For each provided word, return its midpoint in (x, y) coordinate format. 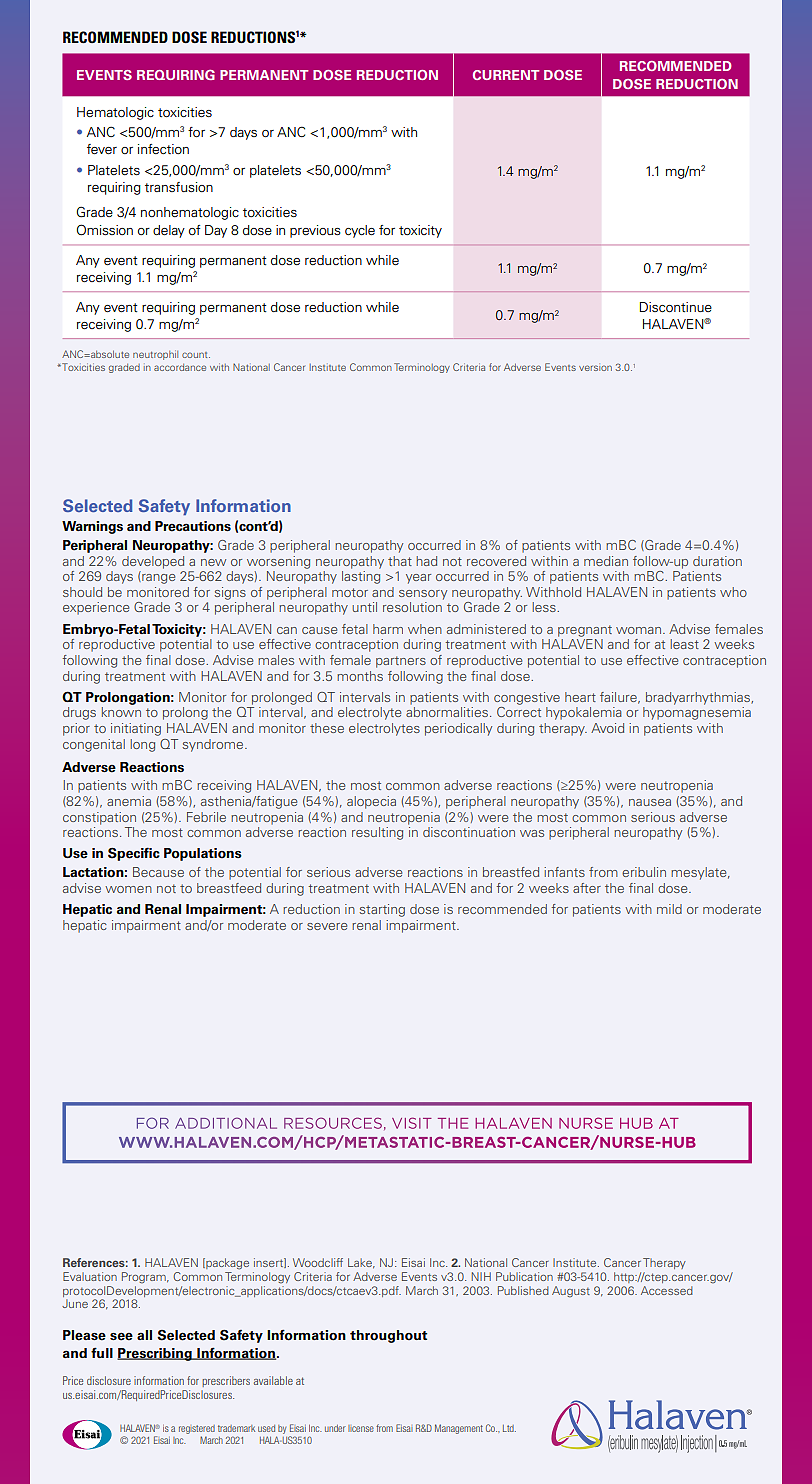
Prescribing (155, 1354)
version (595, 368)
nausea (650, 802)
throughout (388, 1336)
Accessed (667, 1290)
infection (163, 149)
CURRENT (506, 75)
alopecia (371, 802)
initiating (136, 729)
